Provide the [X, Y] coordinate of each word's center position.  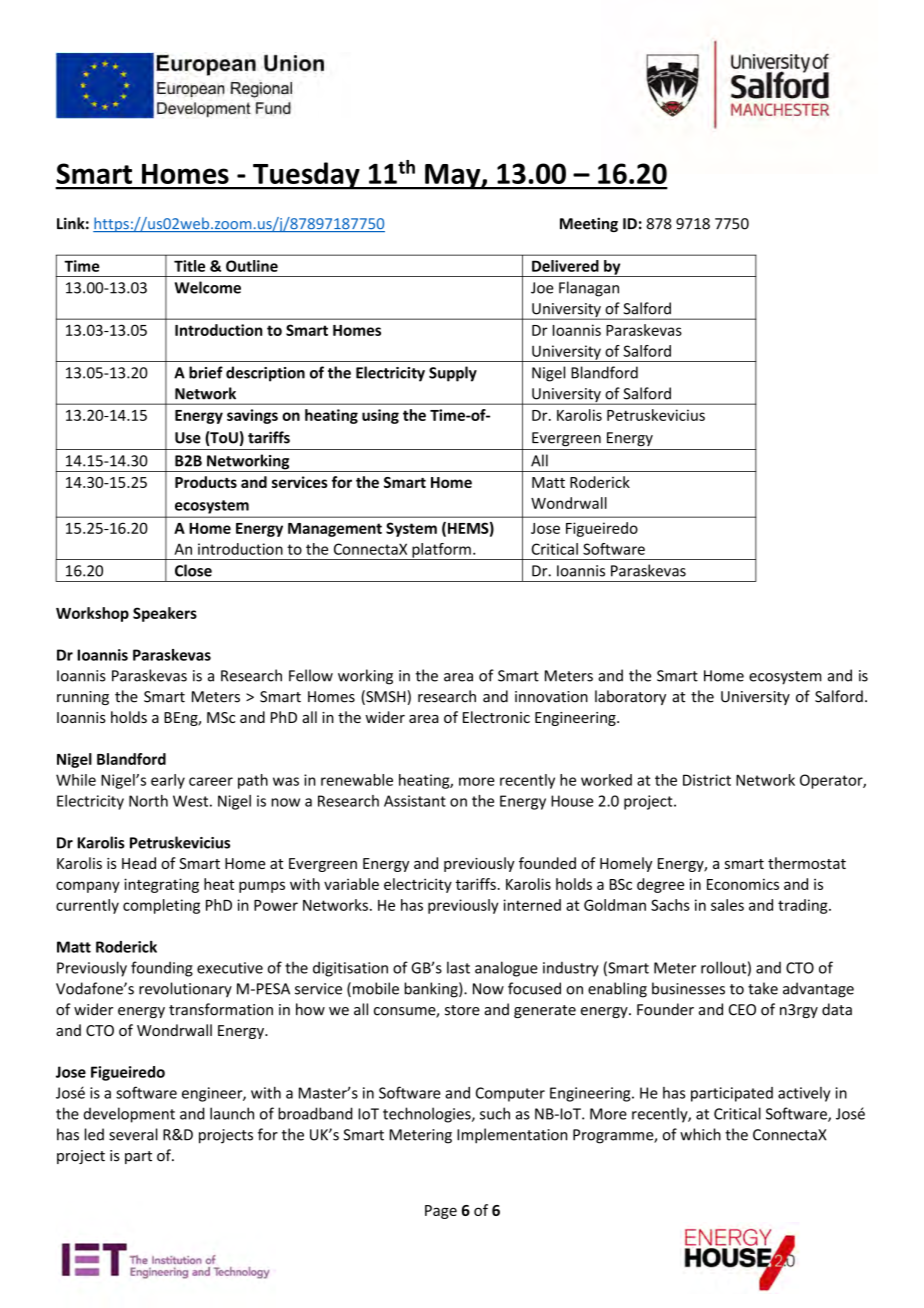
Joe [542, 288]
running [83, 698]
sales [727, 905]
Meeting [589, 224]
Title [189, 266]
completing [161, 906]
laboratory [630, 697]
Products [206, 482]
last [458, 967]
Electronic [496, 717]
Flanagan [589, 289]
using [380, 416]
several [133, 1134]
